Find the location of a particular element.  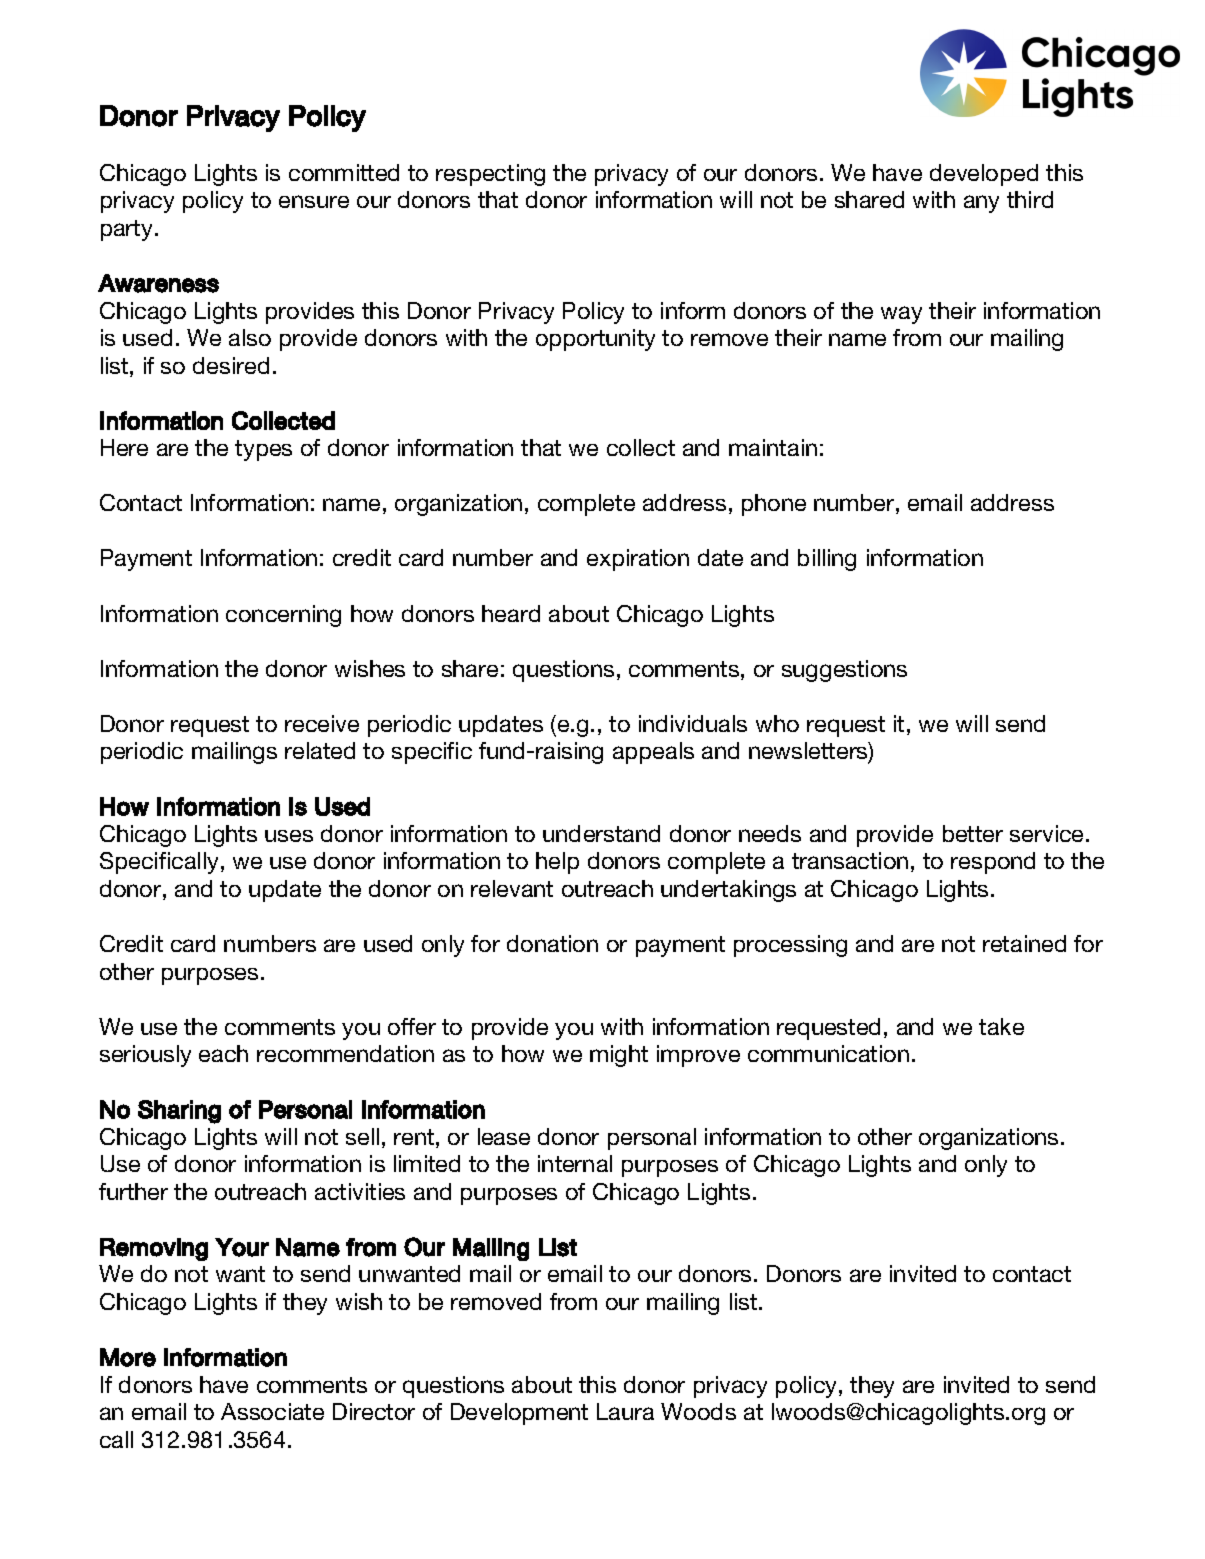

concerning is located at coordinates (283, 616).
